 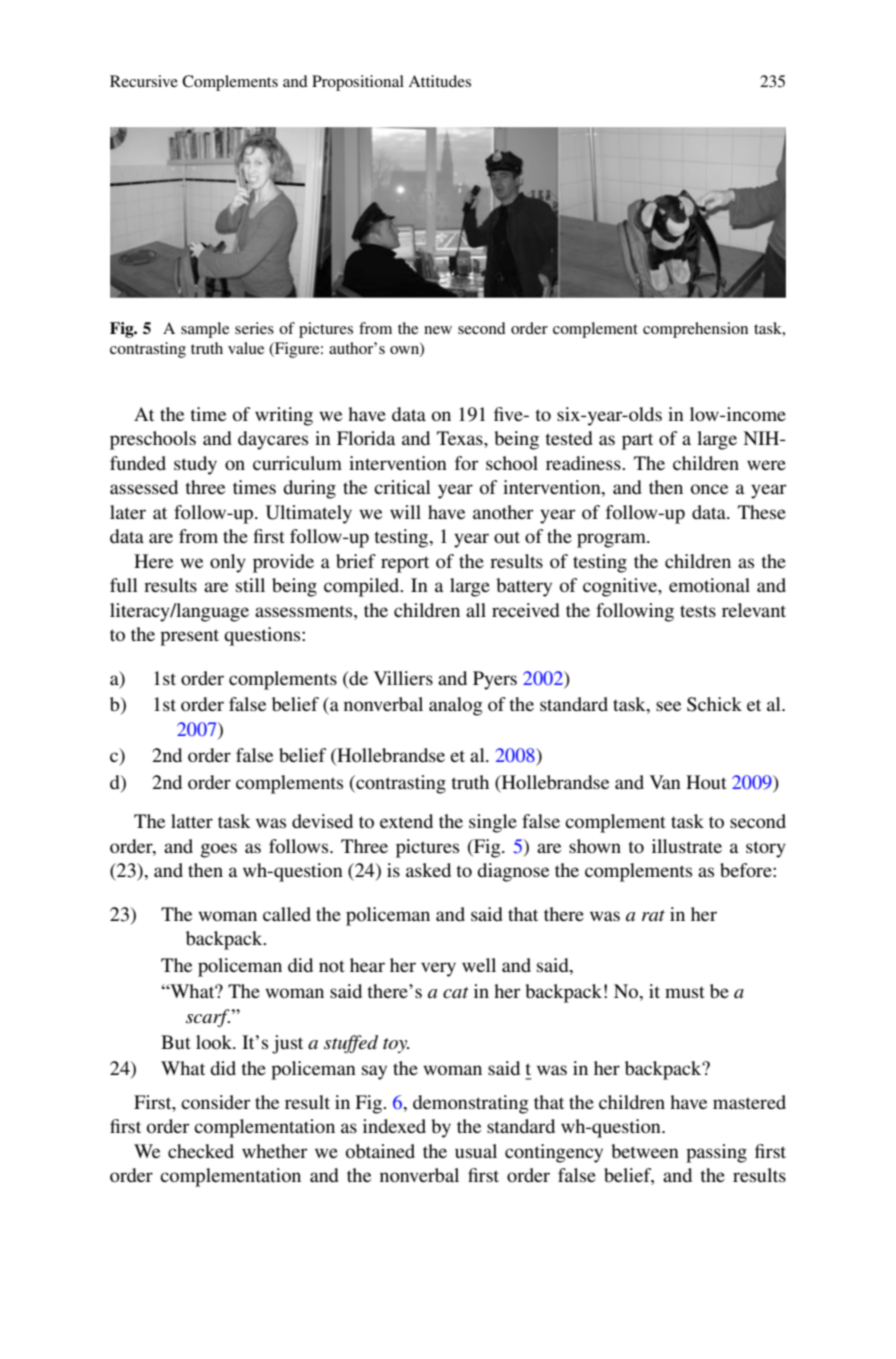 I want to click on Attitudes, so click(x=439, y=81).
